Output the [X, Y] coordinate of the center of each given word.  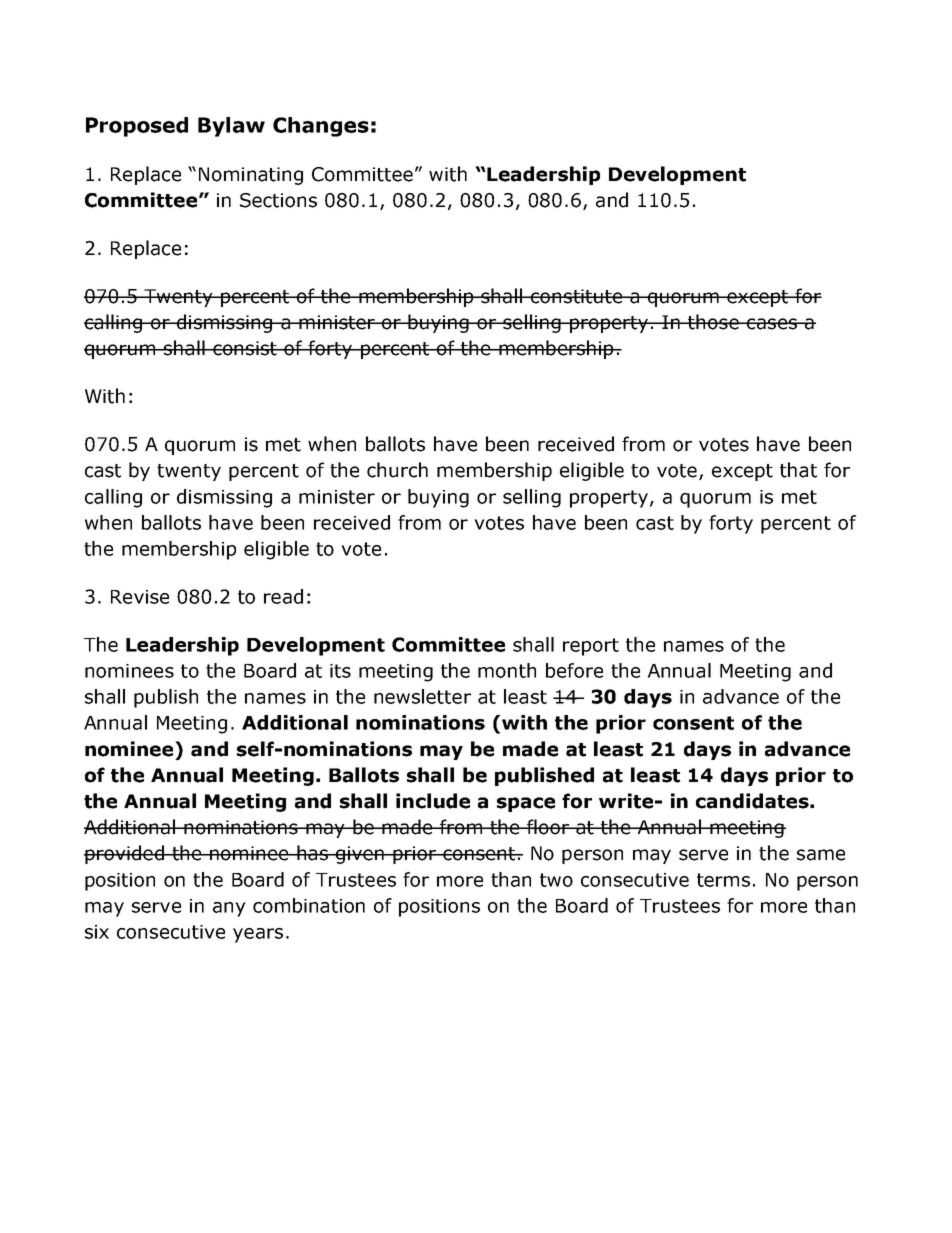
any [229, 909]
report [591, 647]
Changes [321, 127]
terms [723, 880]
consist [245, 348]
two [556, 880]
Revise [140, 597]
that [798, 470]
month [507, 670]
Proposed [137, 127]
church [397, 470]
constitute [576, 296]
